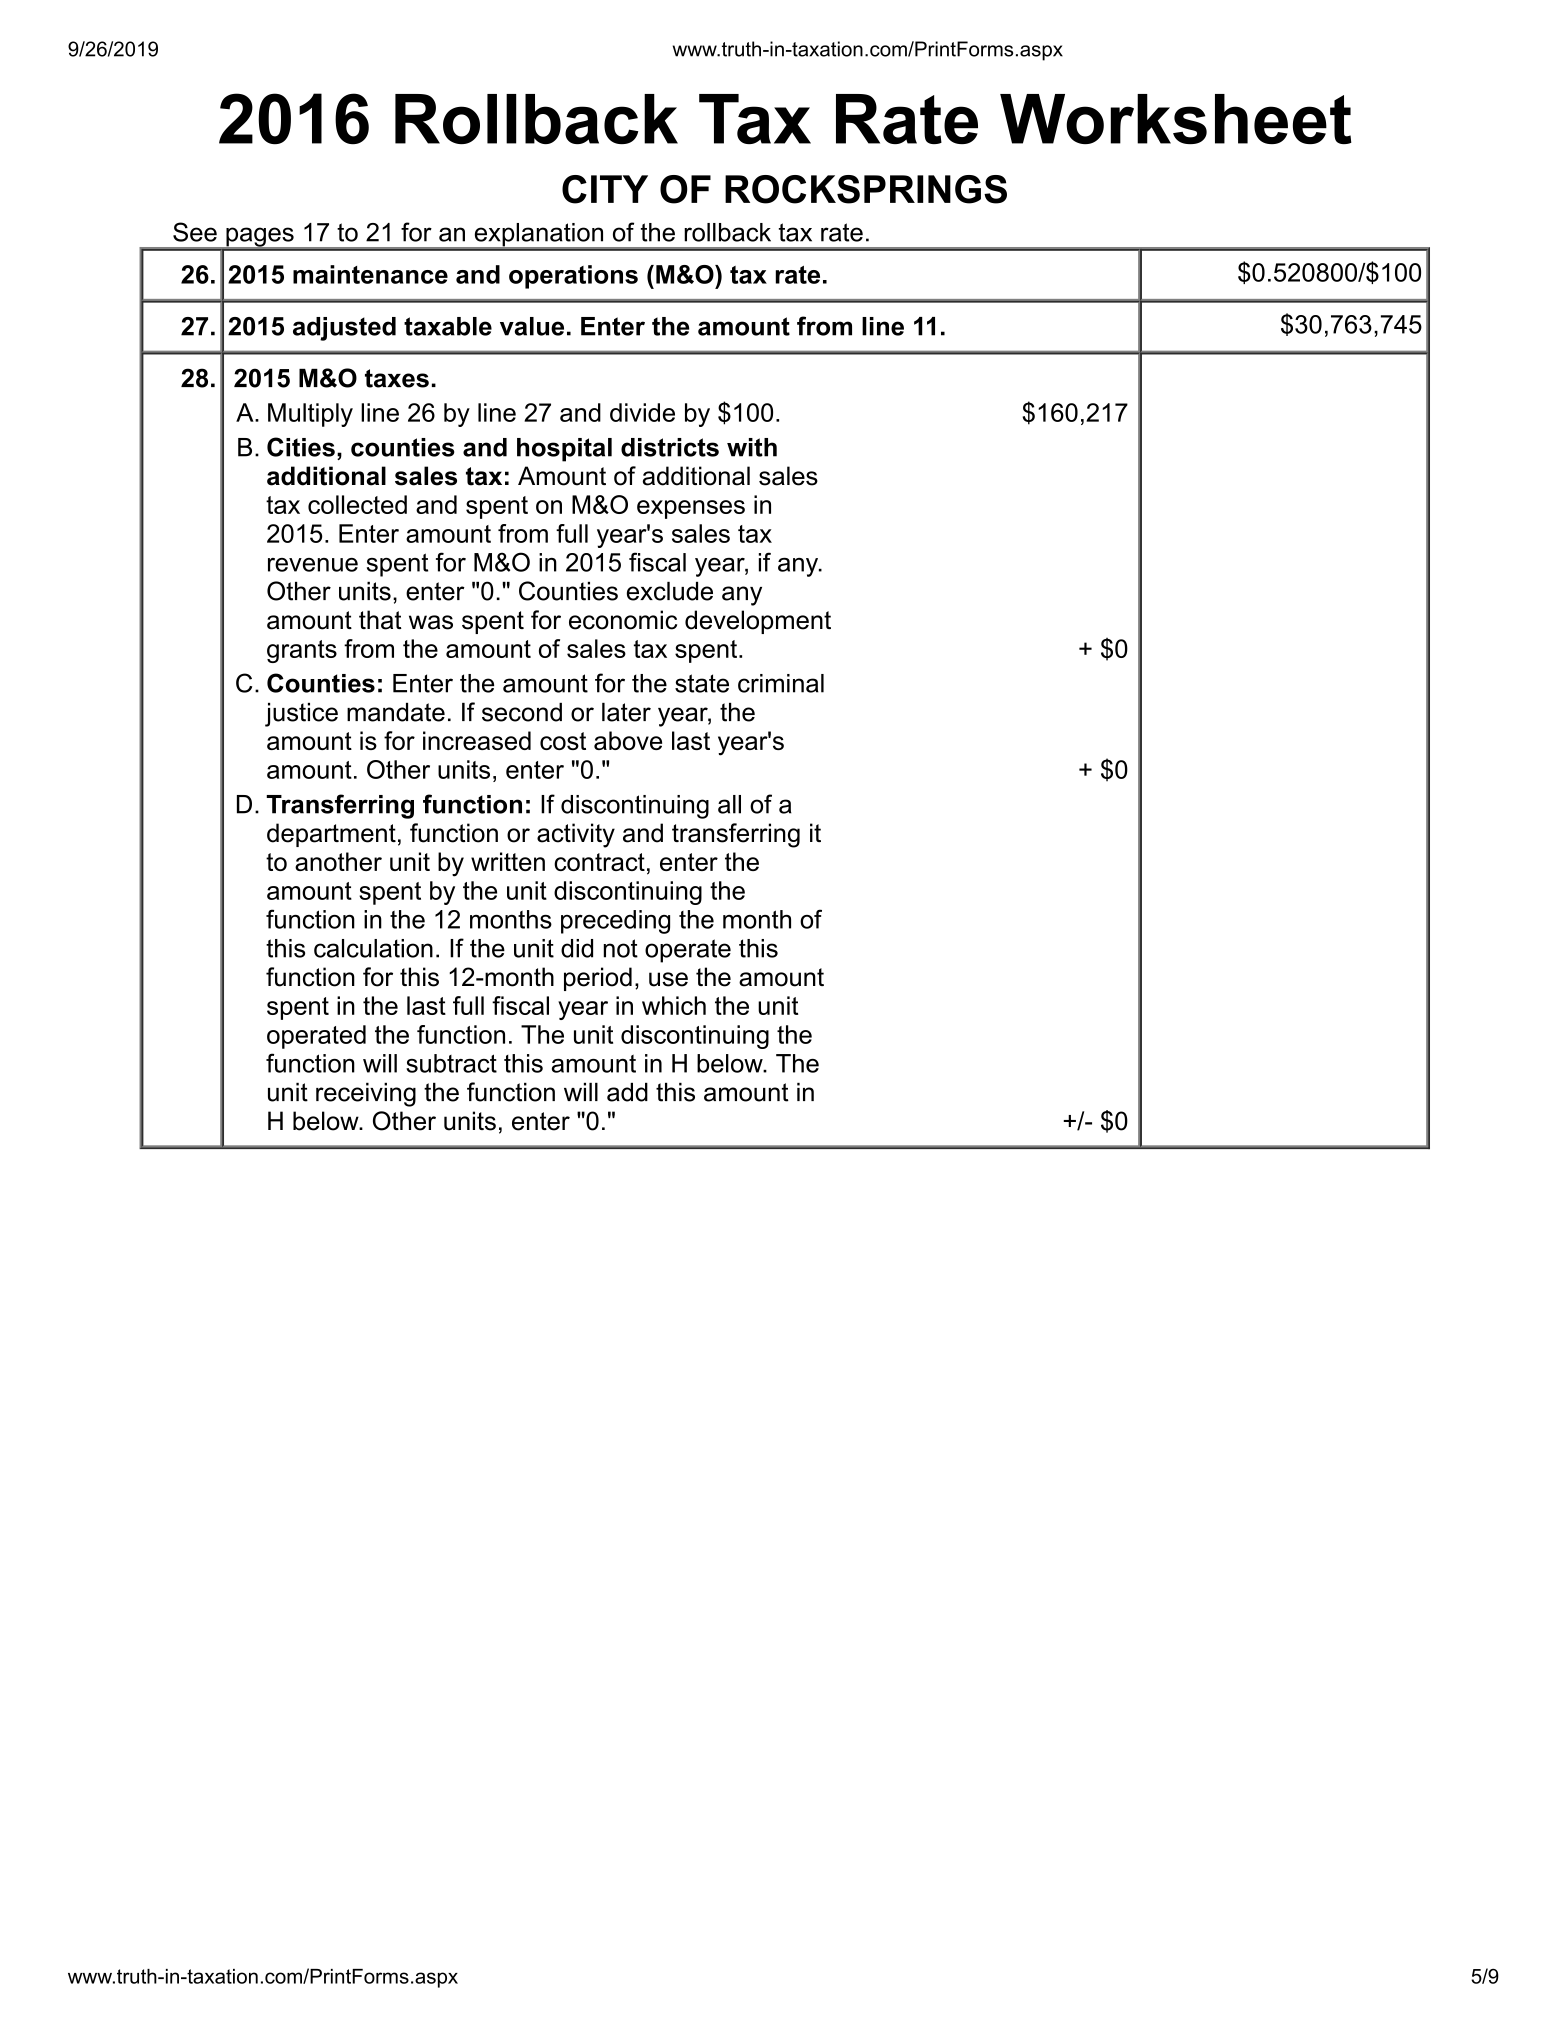 This screenshot has height=2027, width=1567. What do you see at coordinates (195, 232) in the screenshot?
I see `See` at bounding box center [195, 232].
